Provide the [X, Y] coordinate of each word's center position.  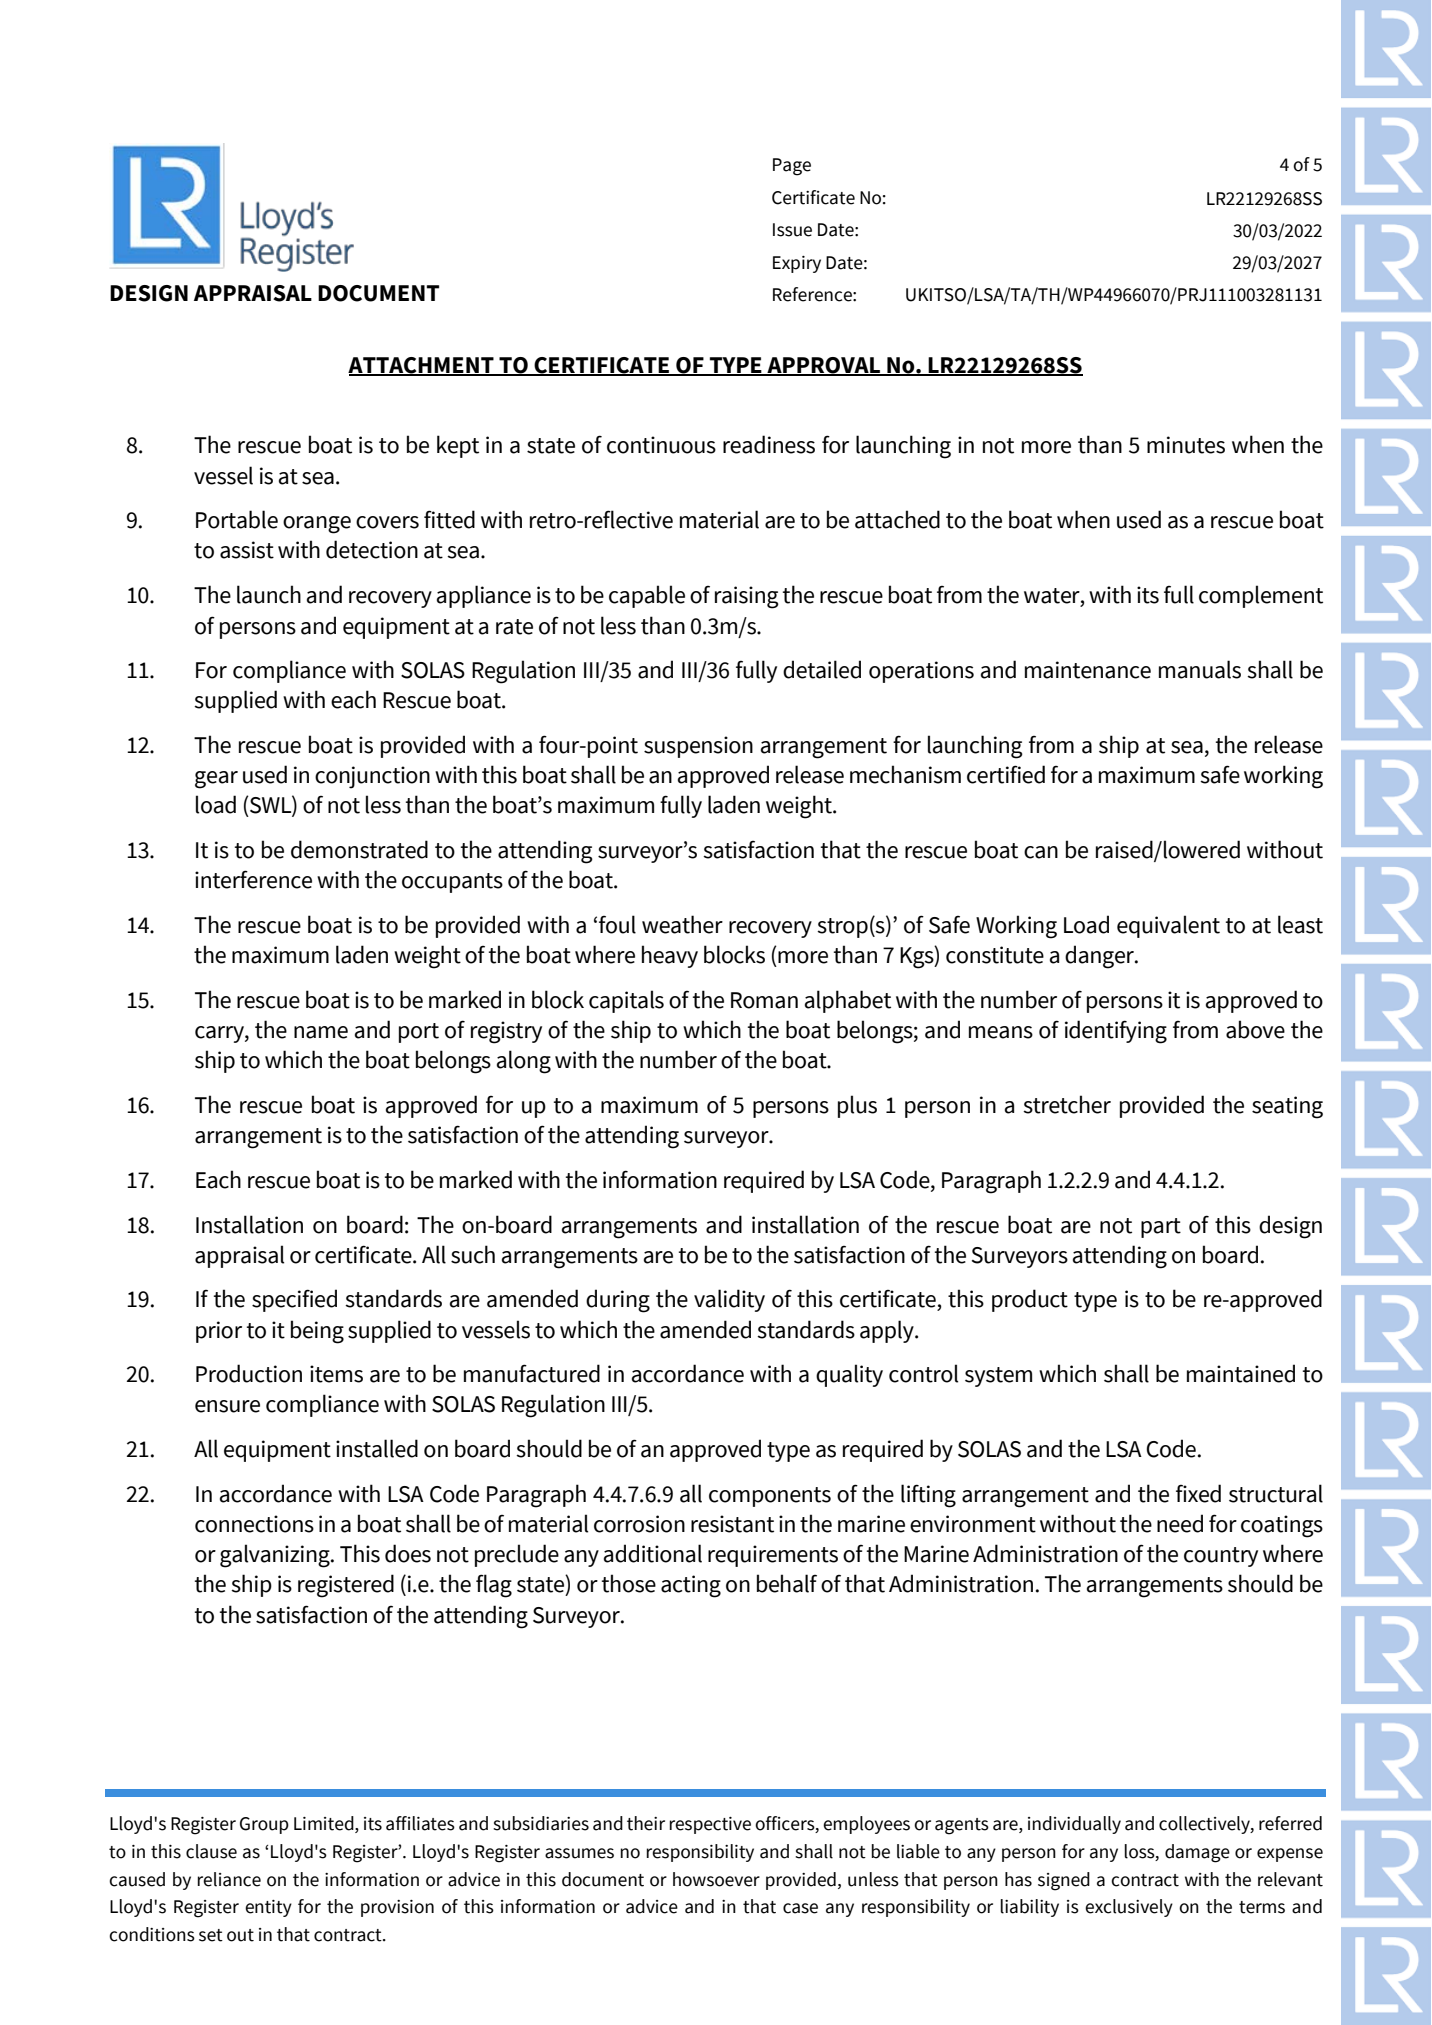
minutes [1186, 445]
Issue [792, 230]
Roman [764, 1000]
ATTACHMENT [422, 366]
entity [268, 1908]
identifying [1116, 1032]
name [321, 1032]
